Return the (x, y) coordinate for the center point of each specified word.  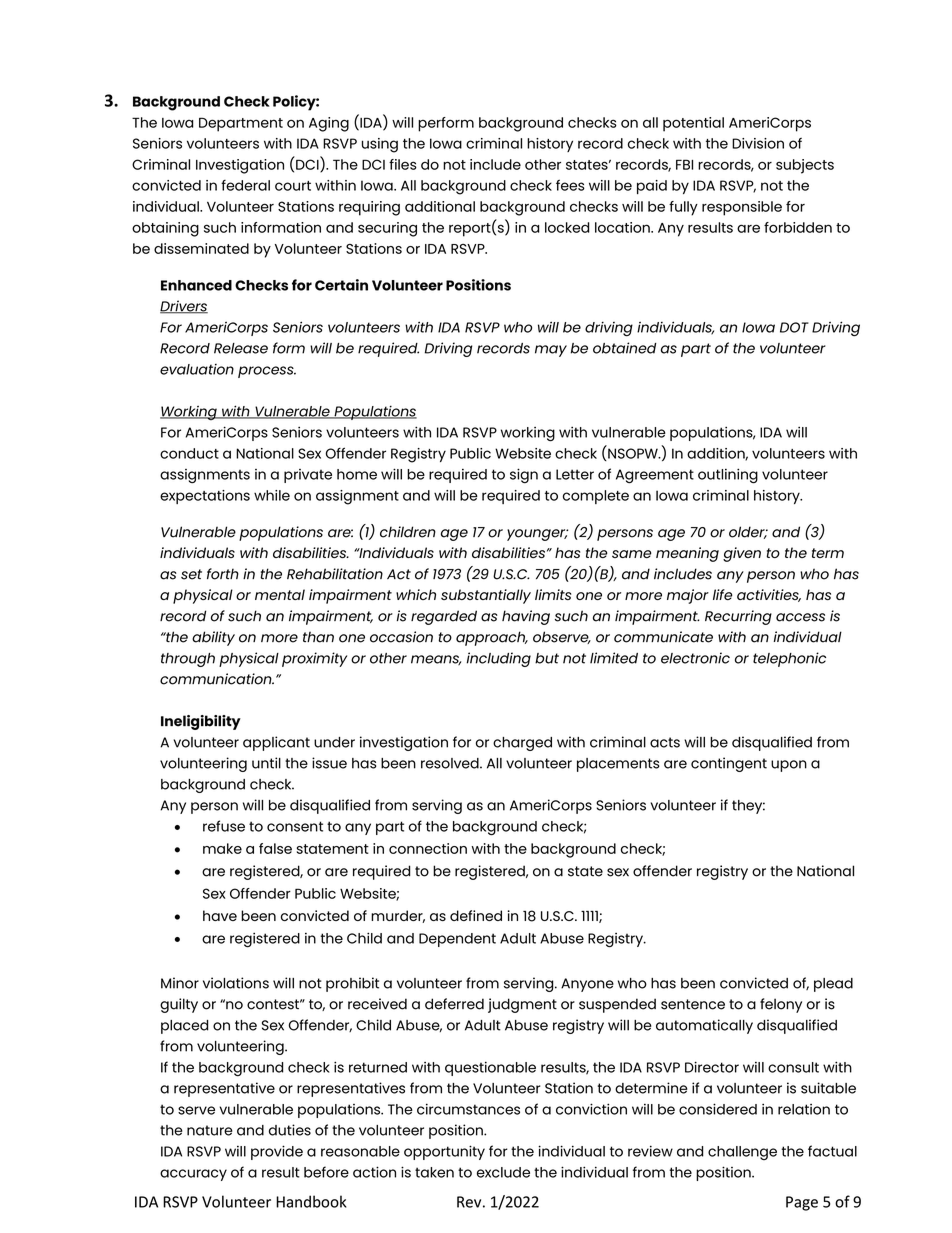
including (499, 659)
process (267, 372)
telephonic (789, 659)
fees (570, 185)
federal (245, 185)
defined (476, 915)
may (551, 351)
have (220, 915)
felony (781, 1005)
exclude (503, 1172)
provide (277, 1152)
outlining (728, 476)
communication (217, 679)
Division (758, 143)
